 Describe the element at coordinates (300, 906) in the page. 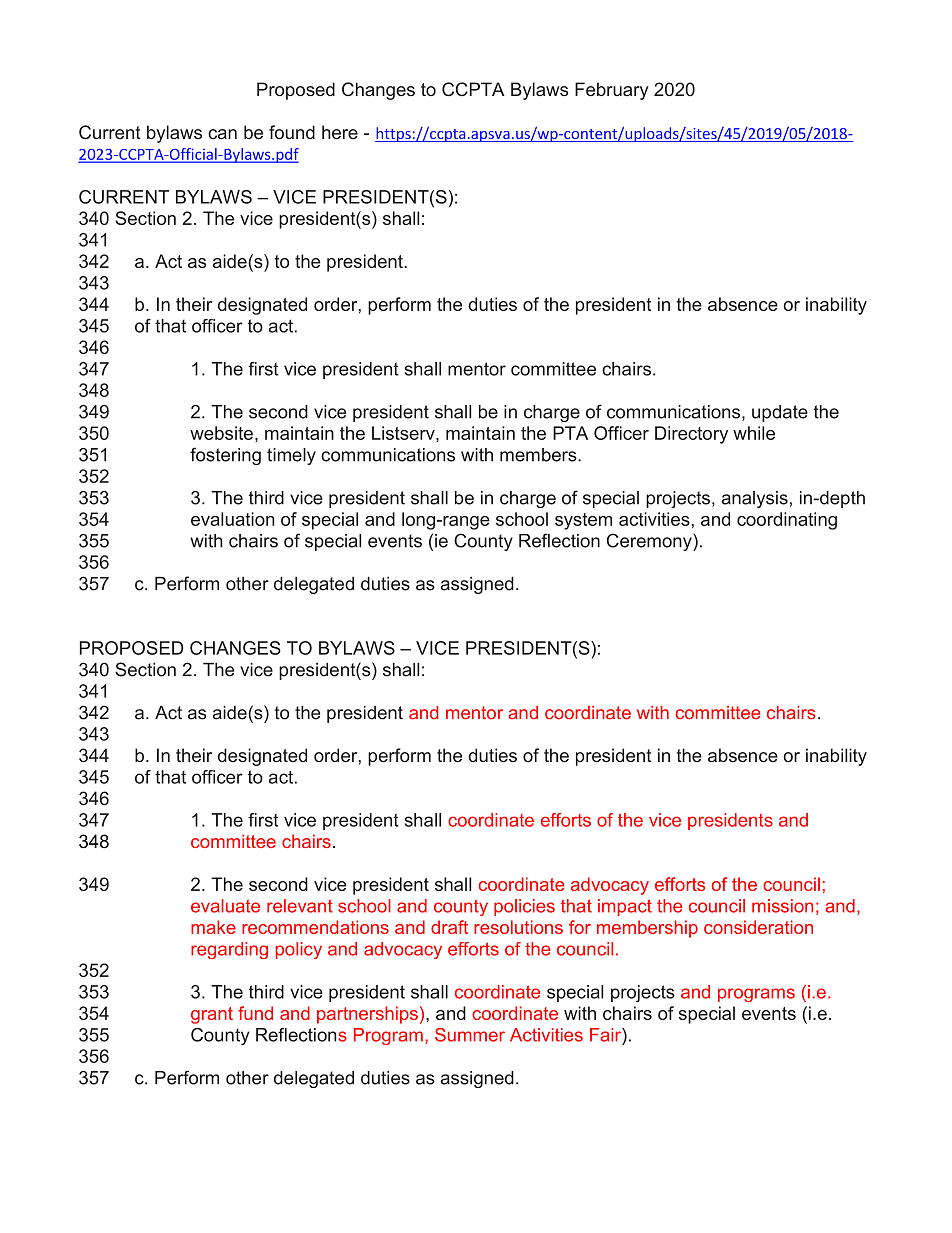

I see `relevant` at that location.
